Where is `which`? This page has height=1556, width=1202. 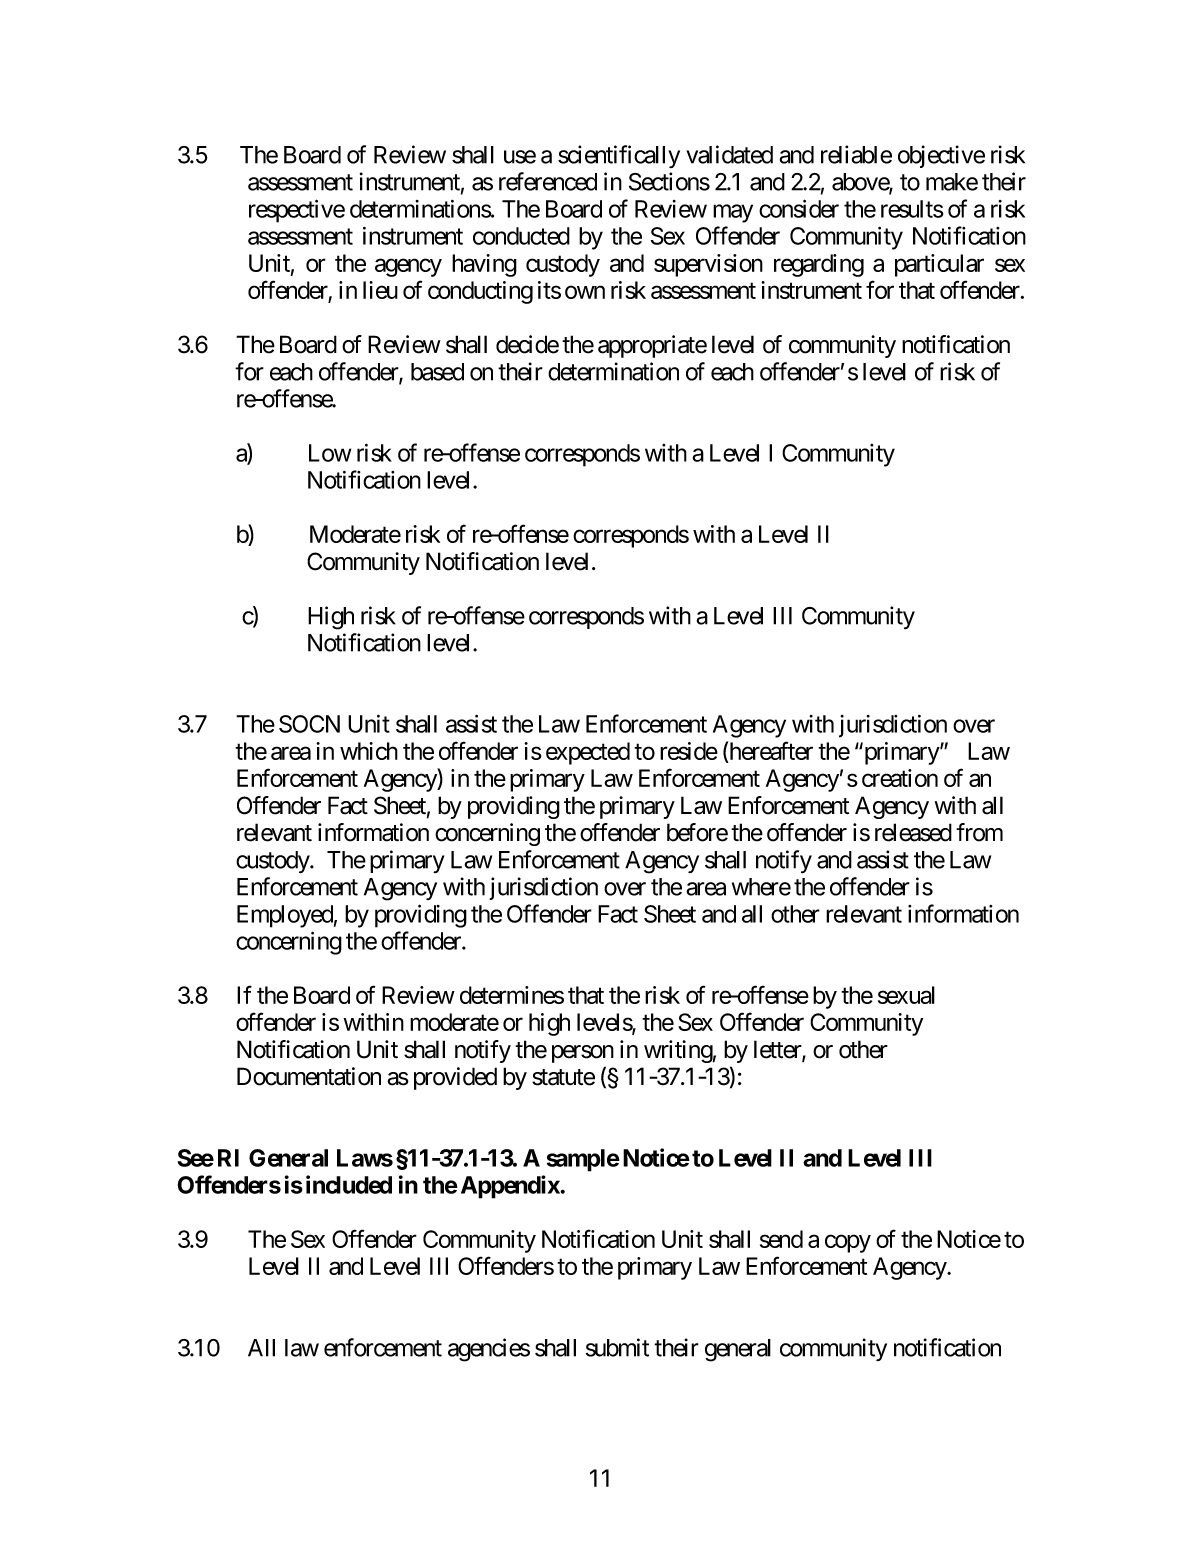 which is located at coordinates (369, 751).
